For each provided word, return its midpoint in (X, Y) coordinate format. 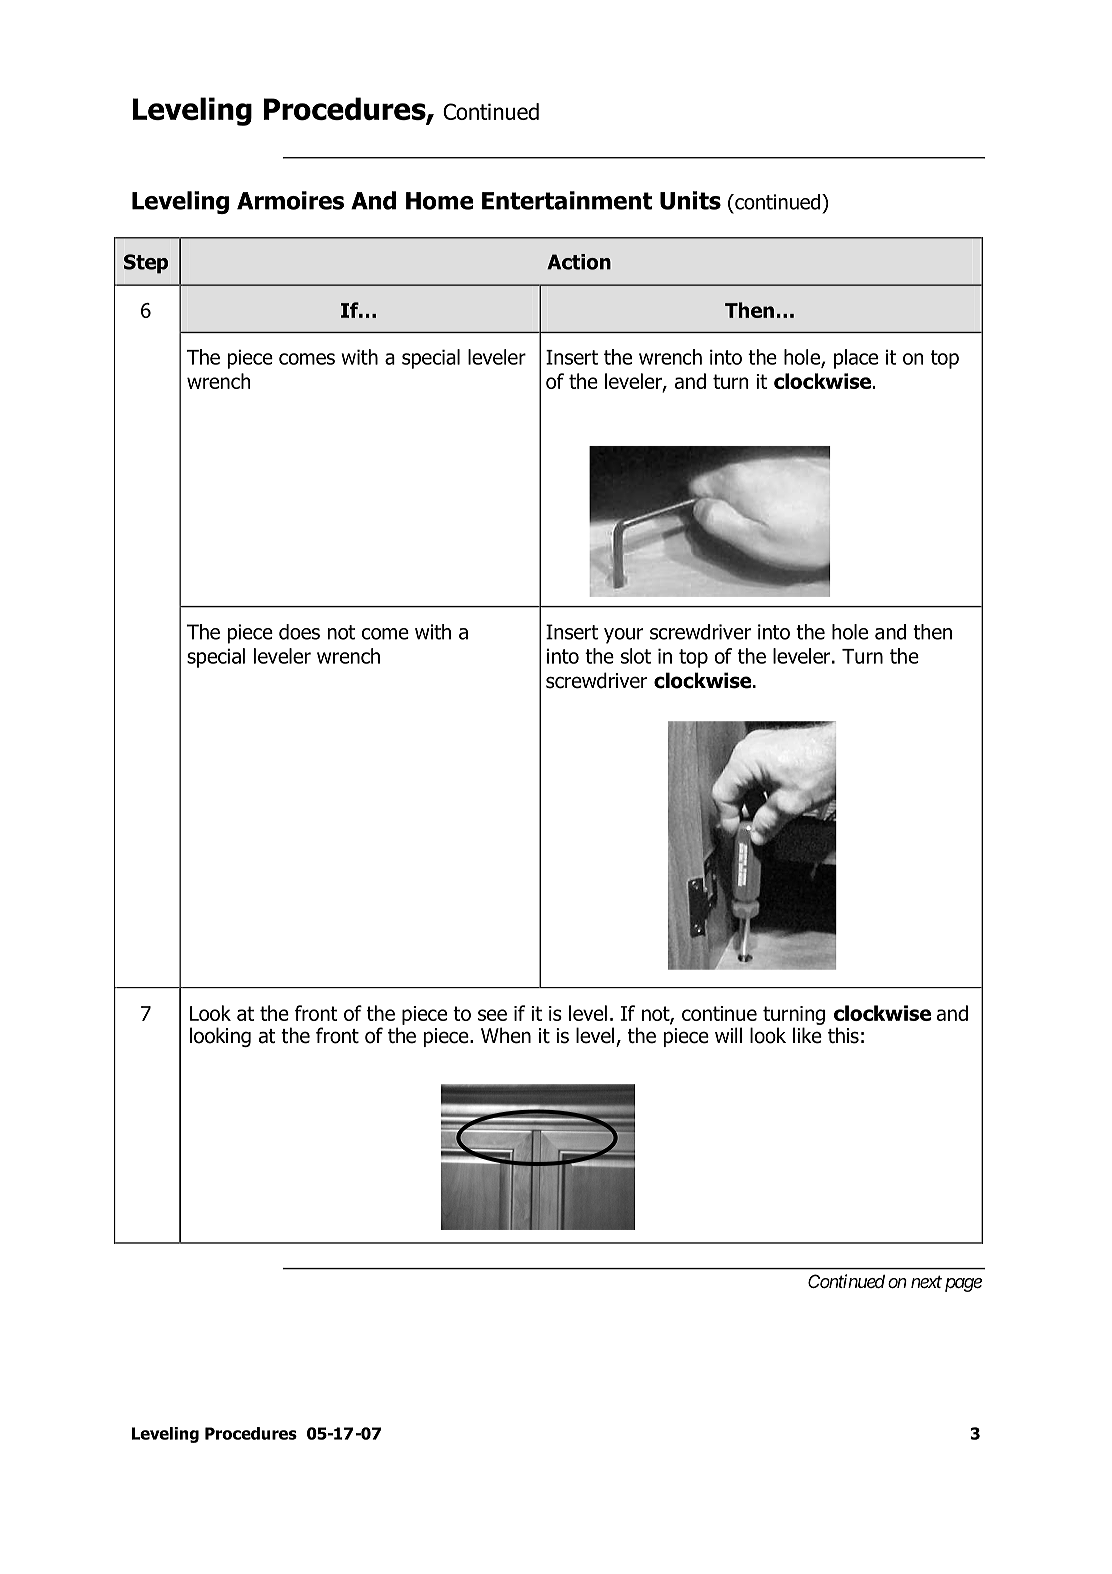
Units (690, 200)
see (492, 1015)
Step (146, 264)
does (299, 632)
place (856, 359)
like (807, 1035)
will (728, 1035)
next (926, 1282)
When (506, 1035)
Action (579, 262)
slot (636, 656)
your (623, 636)
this (843, 1035)
